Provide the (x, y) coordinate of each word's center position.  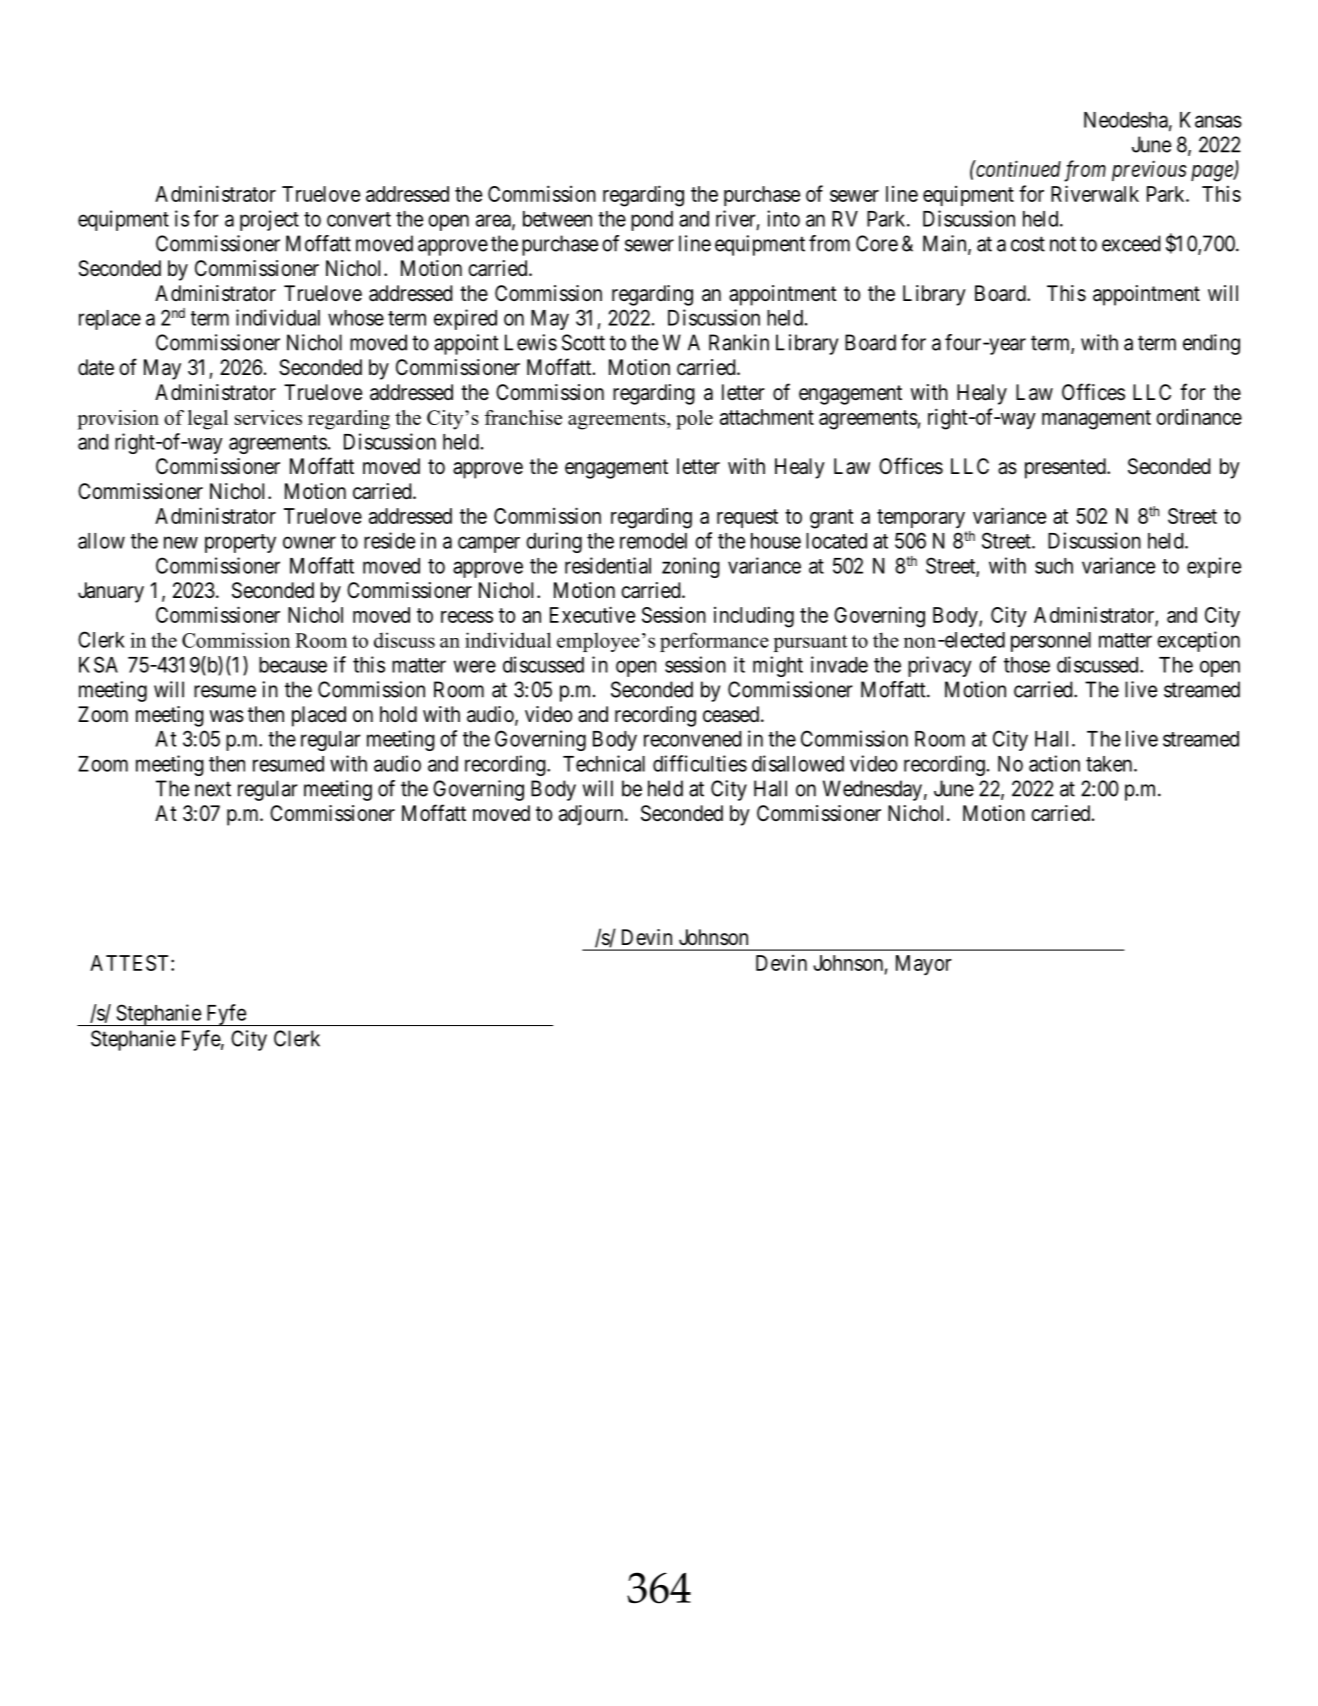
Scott (583, 342)
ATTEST (131, 963)
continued (1017, 168)
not (1063, 244)
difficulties (700, 763)
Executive (592, 614)
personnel (1051, 642)
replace (110, 320)
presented (1066, 468)
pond (652, 221)
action (1054, 763)
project (269, 220)
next (213, 789)
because (293, 665)
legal (208, 420)
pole (694, 420)
